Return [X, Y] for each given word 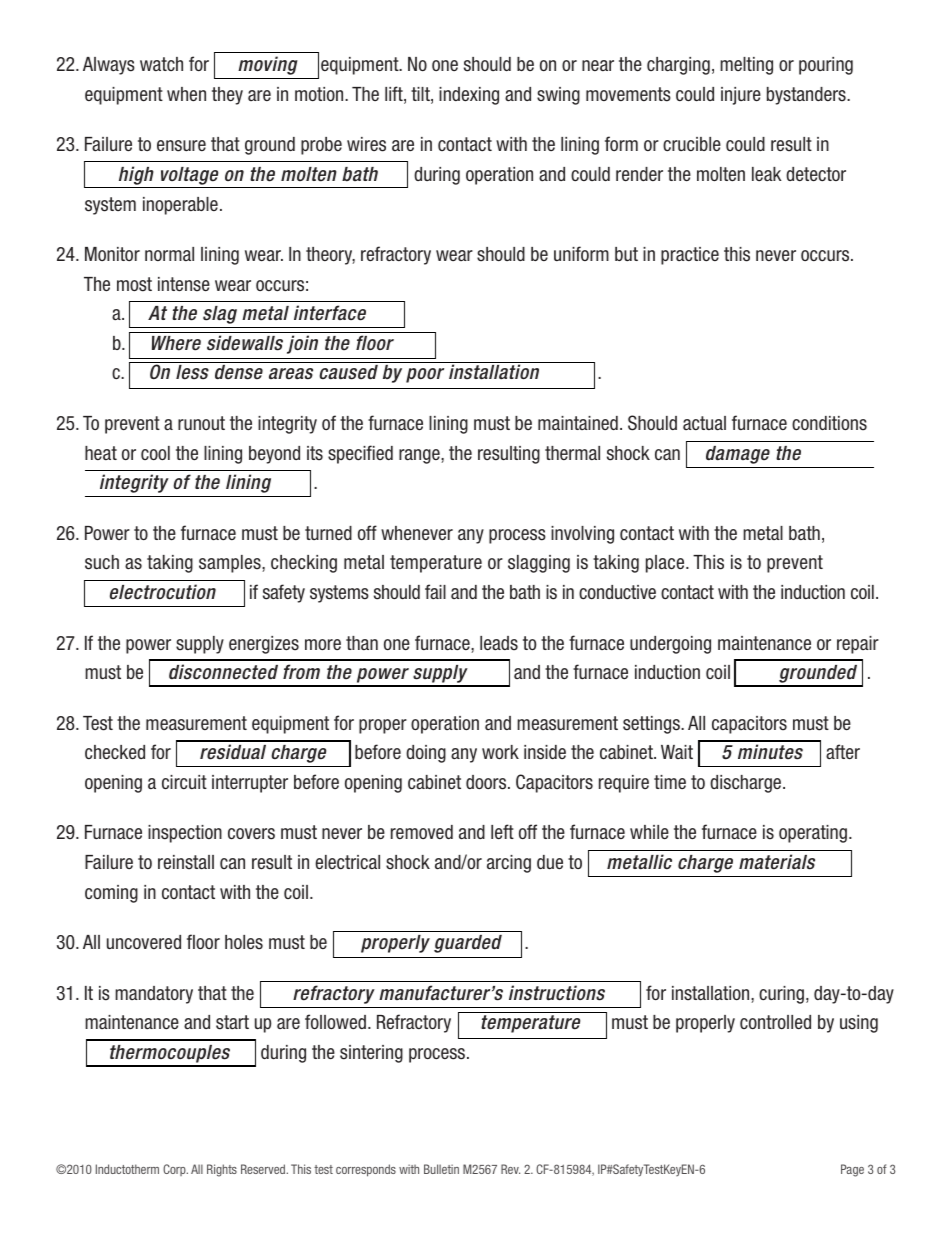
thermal [572, 453]
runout [201, 423]
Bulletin [441, 1169]
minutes [770, 752]
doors [487, 782]
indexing [469, 96]
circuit [184, 782]
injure [741, 96]
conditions [829, 423]
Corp [175, 1170]
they [227, 96]
